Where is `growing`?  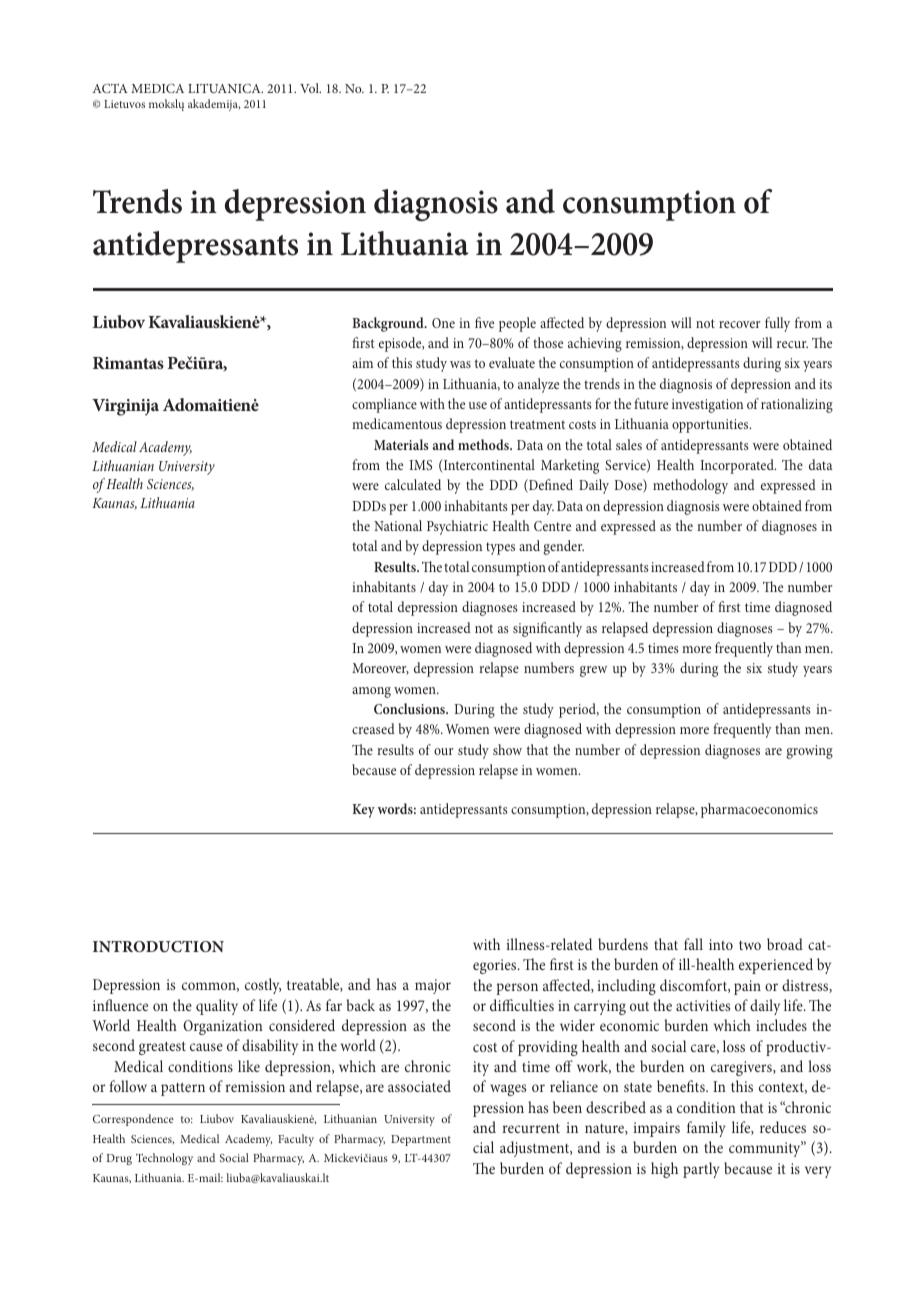
growing is located at coordinates (810, 752).
